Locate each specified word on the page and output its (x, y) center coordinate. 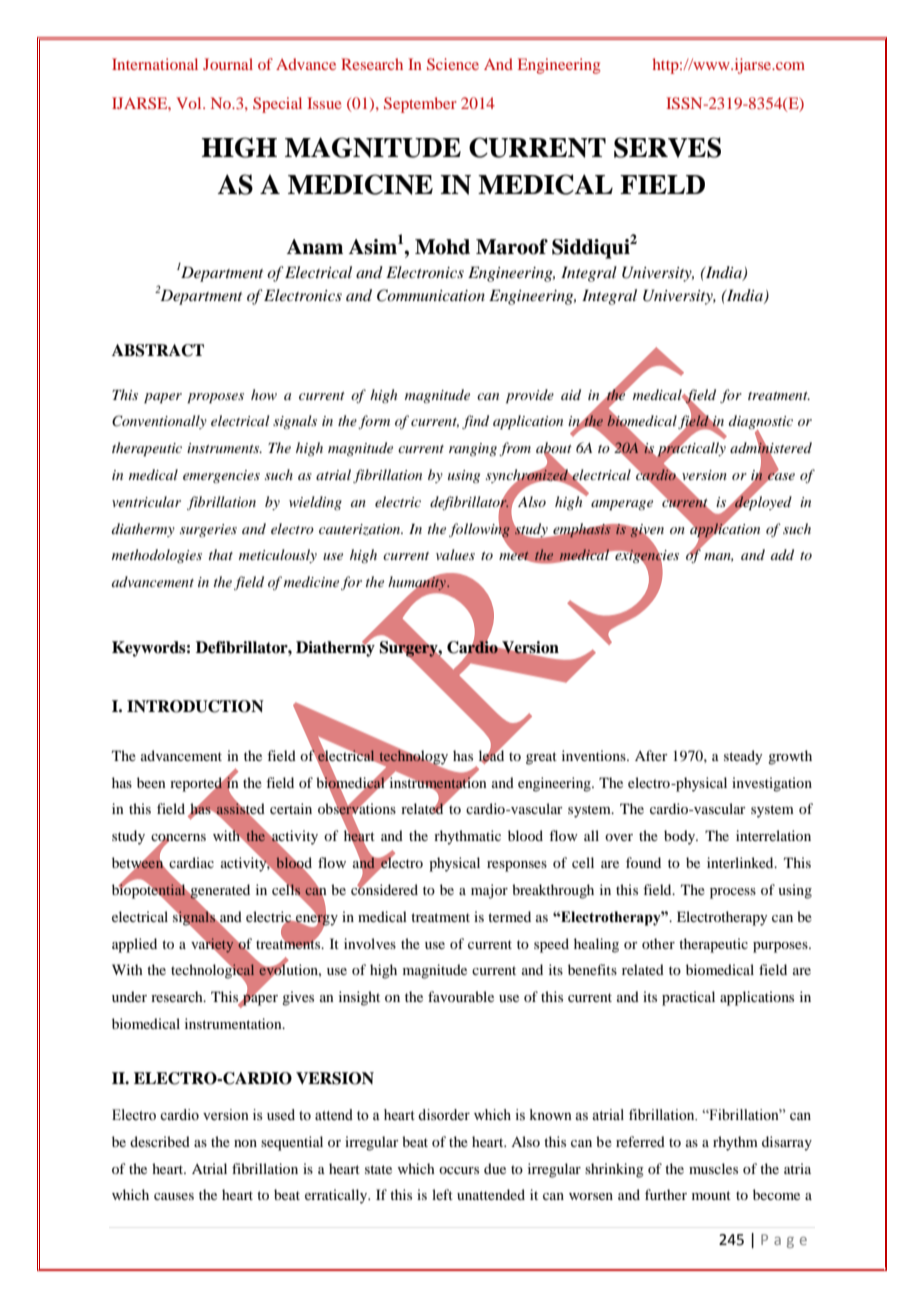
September (420, 105)
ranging (473, 449)
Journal (228, 64)
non (245, 1143)
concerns (178, 839)
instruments (224, 448)
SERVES (667, 147)
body (681, 837)
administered (771, 448)
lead (491, 756)
